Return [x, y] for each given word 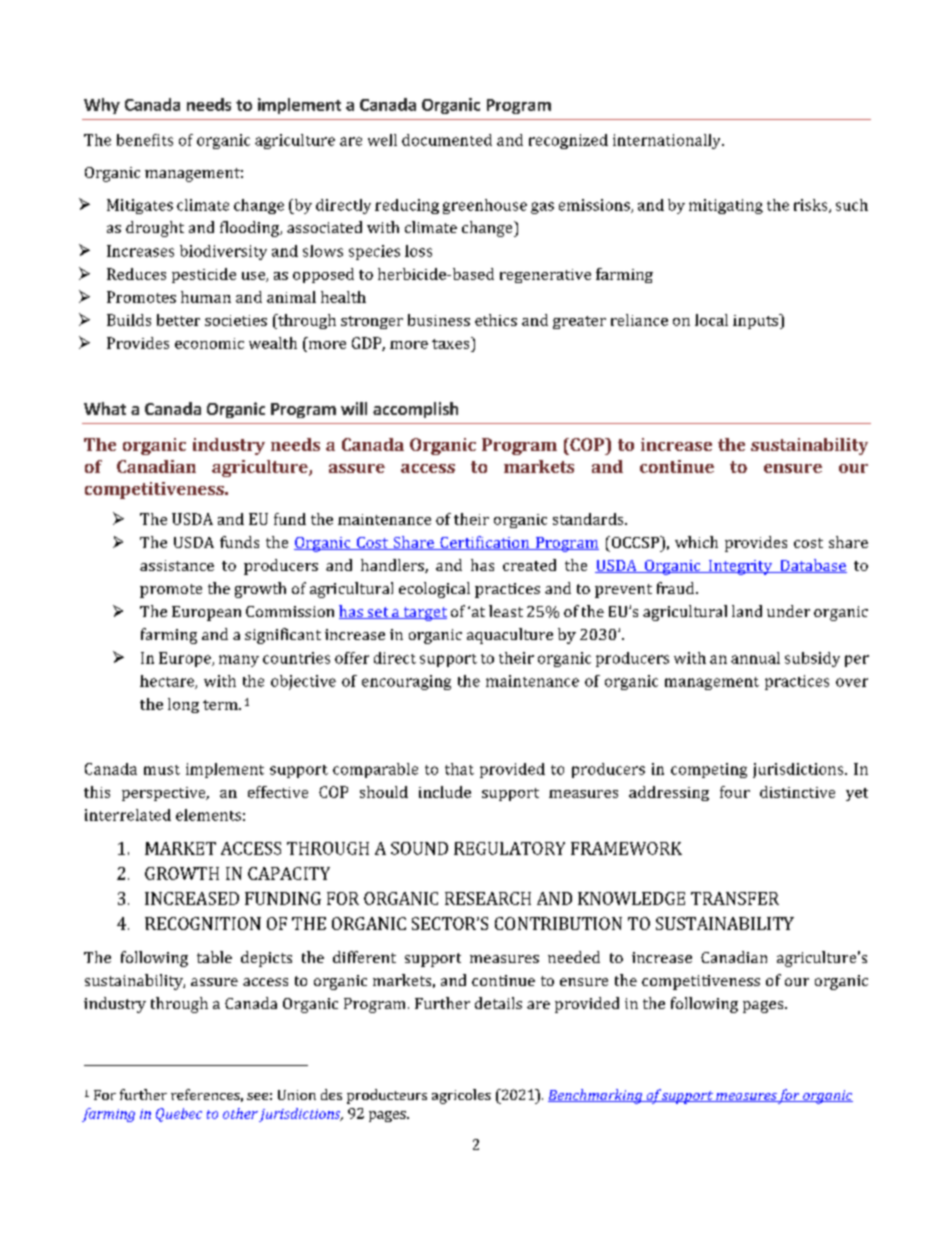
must [162, 770]
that [459, 769]
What [105, 408]
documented [447, 140]
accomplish [415, 410]
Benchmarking [596, 1096]
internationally [668, 141]
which [696, 542]
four [735, 792]
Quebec [179, 1115]
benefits [145, 140]
